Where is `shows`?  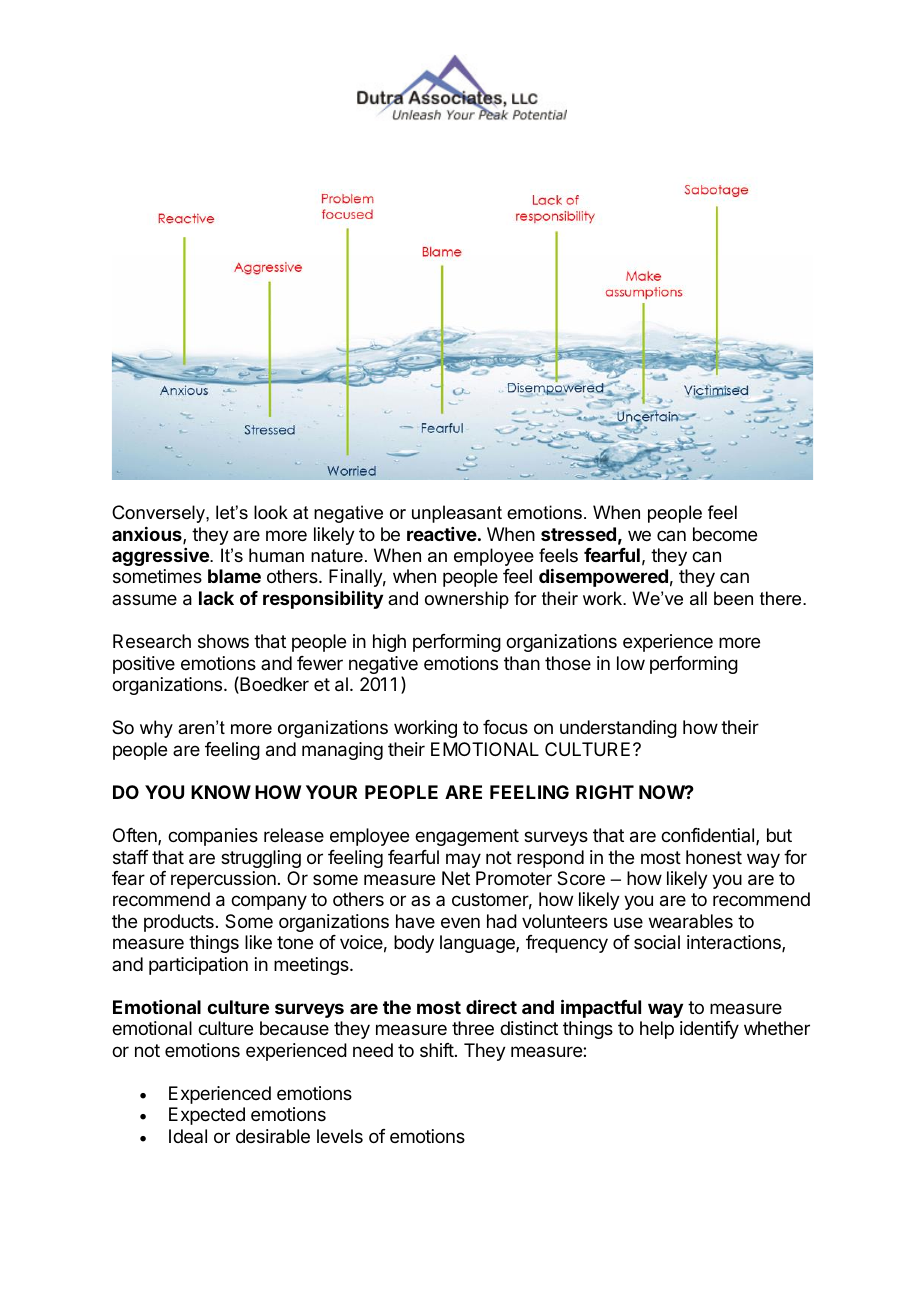
shows is located at coordinates (223, 641).
